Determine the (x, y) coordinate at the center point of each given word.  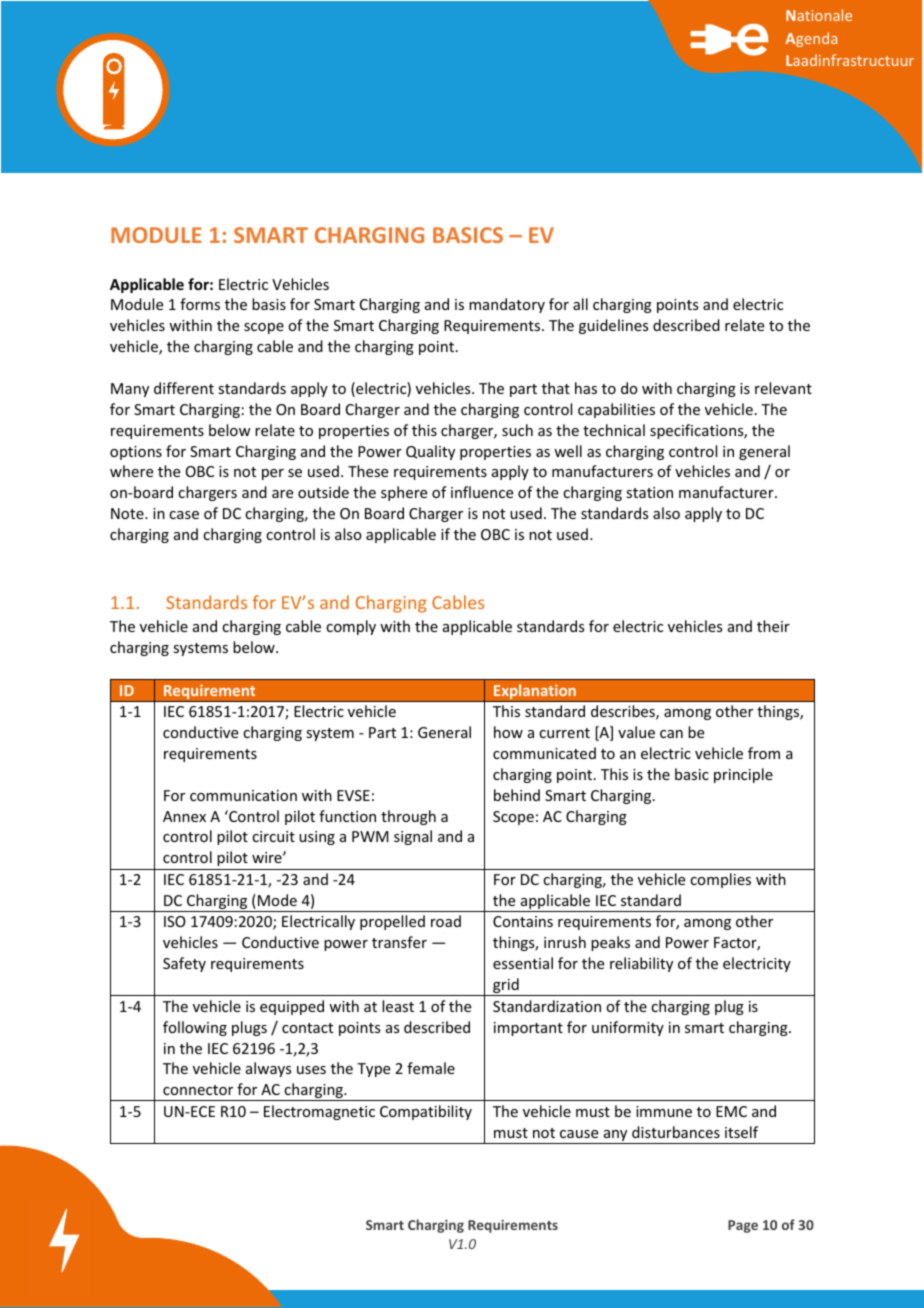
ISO (175, 921)
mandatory (507, 305)
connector (198, 1090)
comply (351, 627)
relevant (783, 388)
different (184, 388)
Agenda (811, 39)
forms (200, 304)
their (773, 626)
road (446, 921)
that (556, 388)
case (184, 515)
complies (720, 880)
